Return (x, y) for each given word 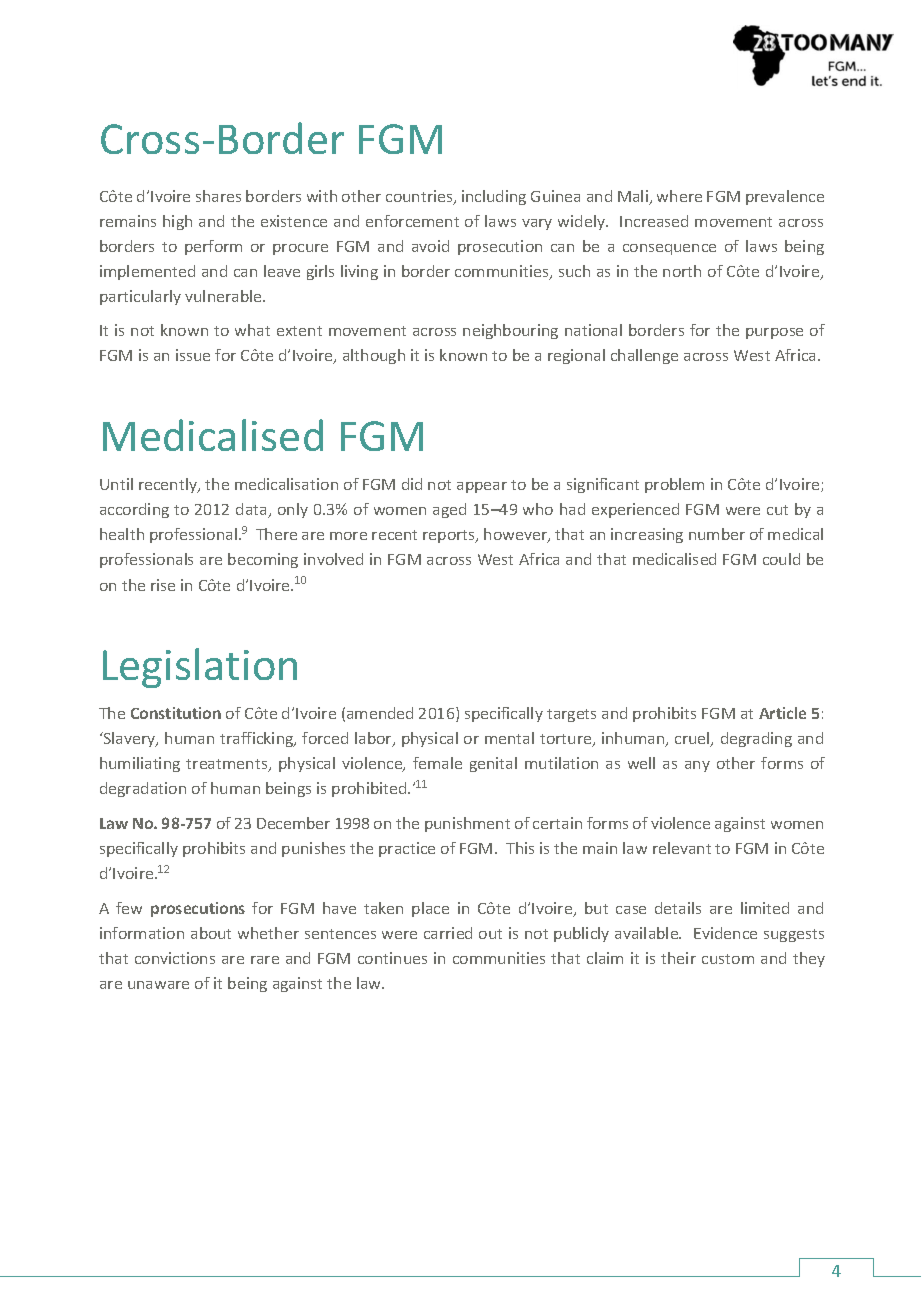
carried (448, 933)
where (679, 196)
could (781, 559)
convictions (175, 958)
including (494, 197)
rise (163, 585)
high (177, 222)
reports (450, 536)
